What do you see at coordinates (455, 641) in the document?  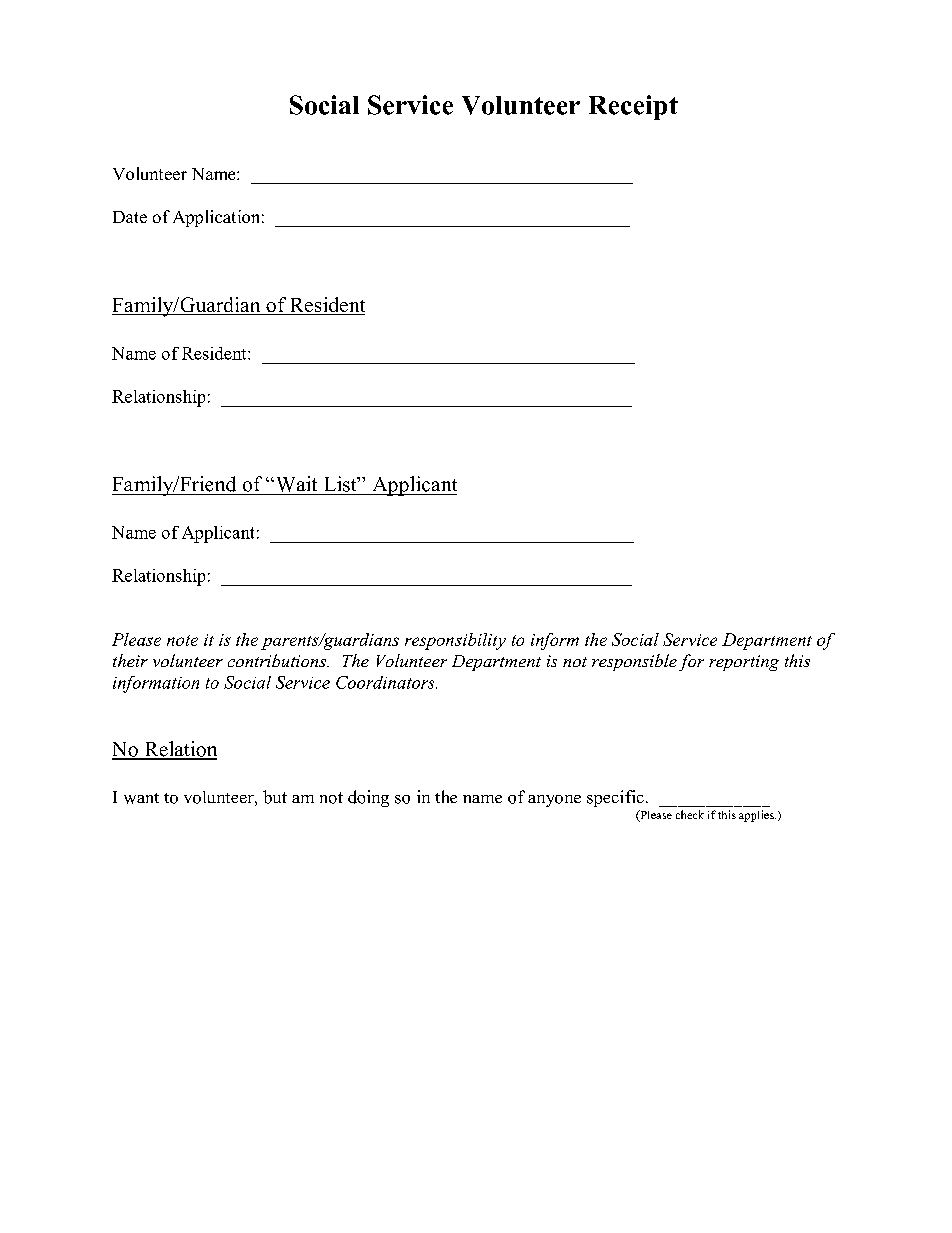 I see `responsibility` at bounding box center [455, 641].
